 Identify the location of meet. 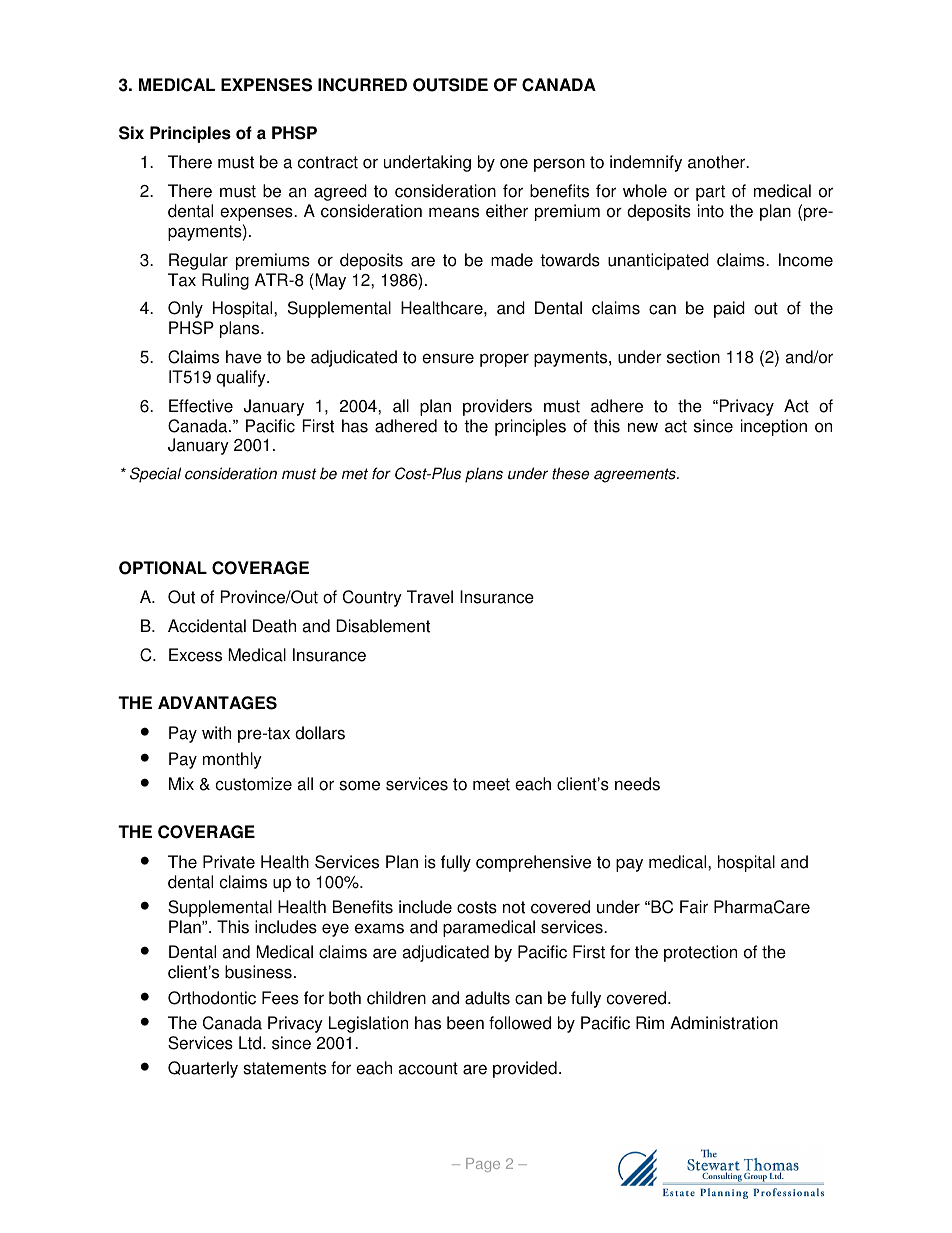
(491, 784).
